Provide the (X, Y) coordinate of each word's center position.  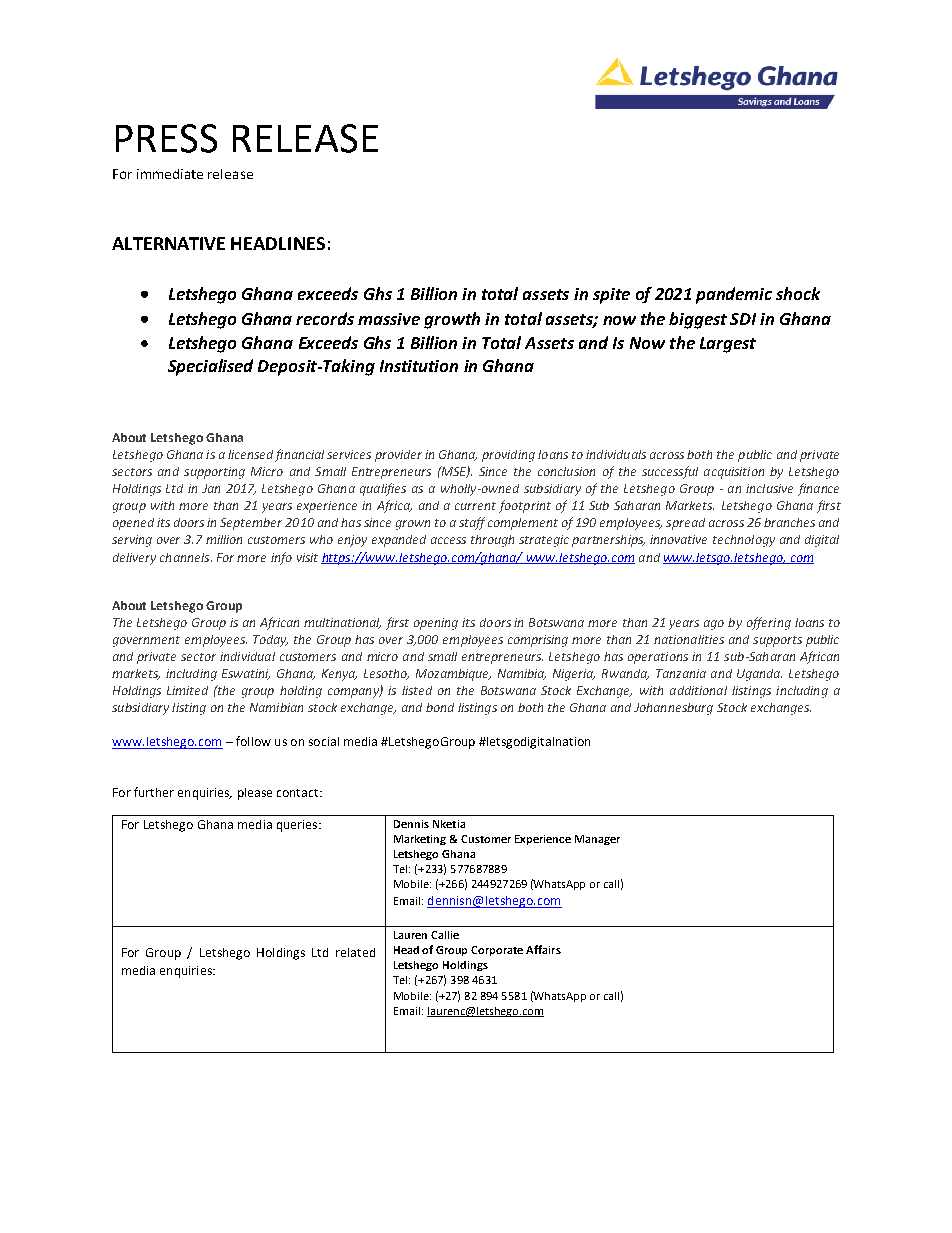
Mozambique (453, 675)
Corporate (497, 951)
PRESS (166, 138)
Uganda (759, 675)
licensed (250, 454)
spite (611, 296)
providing (508, 456)
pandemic (734, 295)
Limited (187, 690)
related (355, 952)
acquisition (734, 473)
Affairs (543, 949)
